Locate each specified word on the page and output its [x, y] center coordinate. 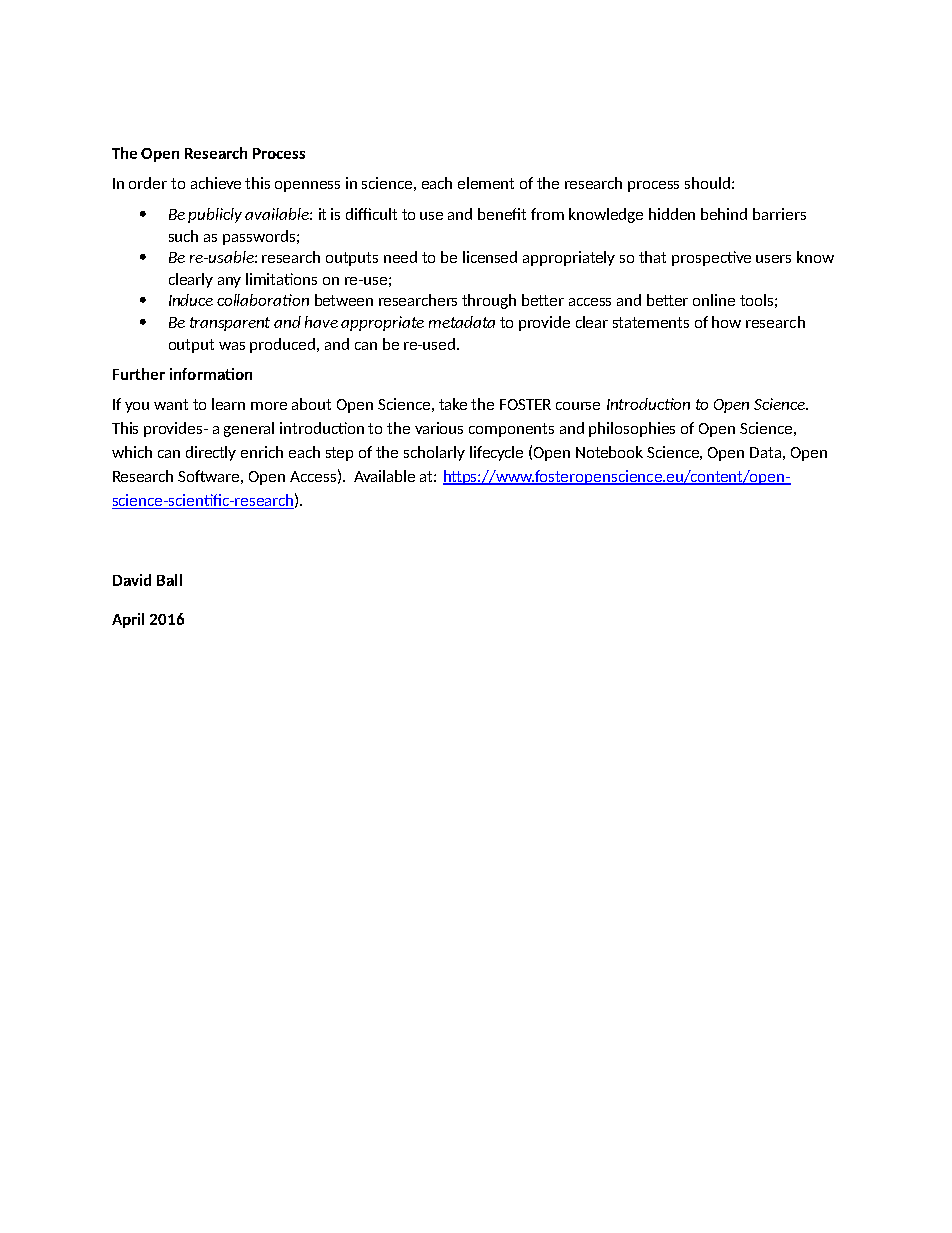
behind [724, 214]
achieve [216, 183]
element [486, 183]
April [128, 620]
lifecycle [496, 453]
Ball [169, 580]
